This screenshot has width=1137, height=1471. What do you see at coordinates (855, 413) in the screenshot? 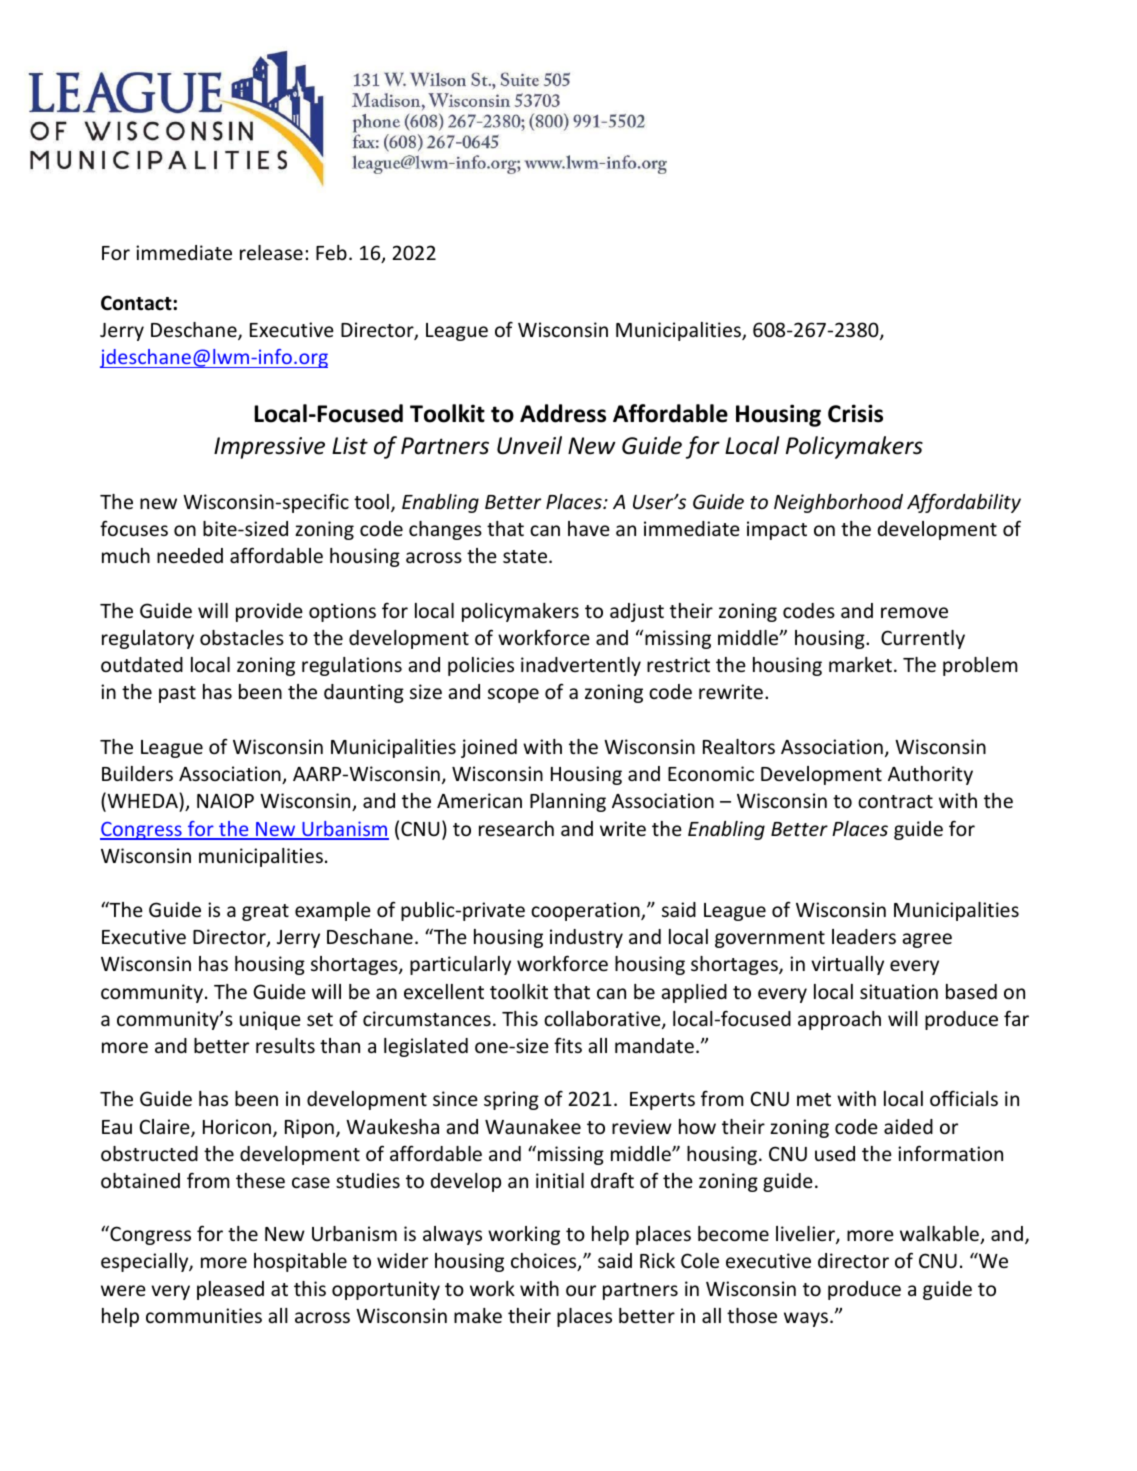
I see `Crisis` at bounding box center [855, 413].
